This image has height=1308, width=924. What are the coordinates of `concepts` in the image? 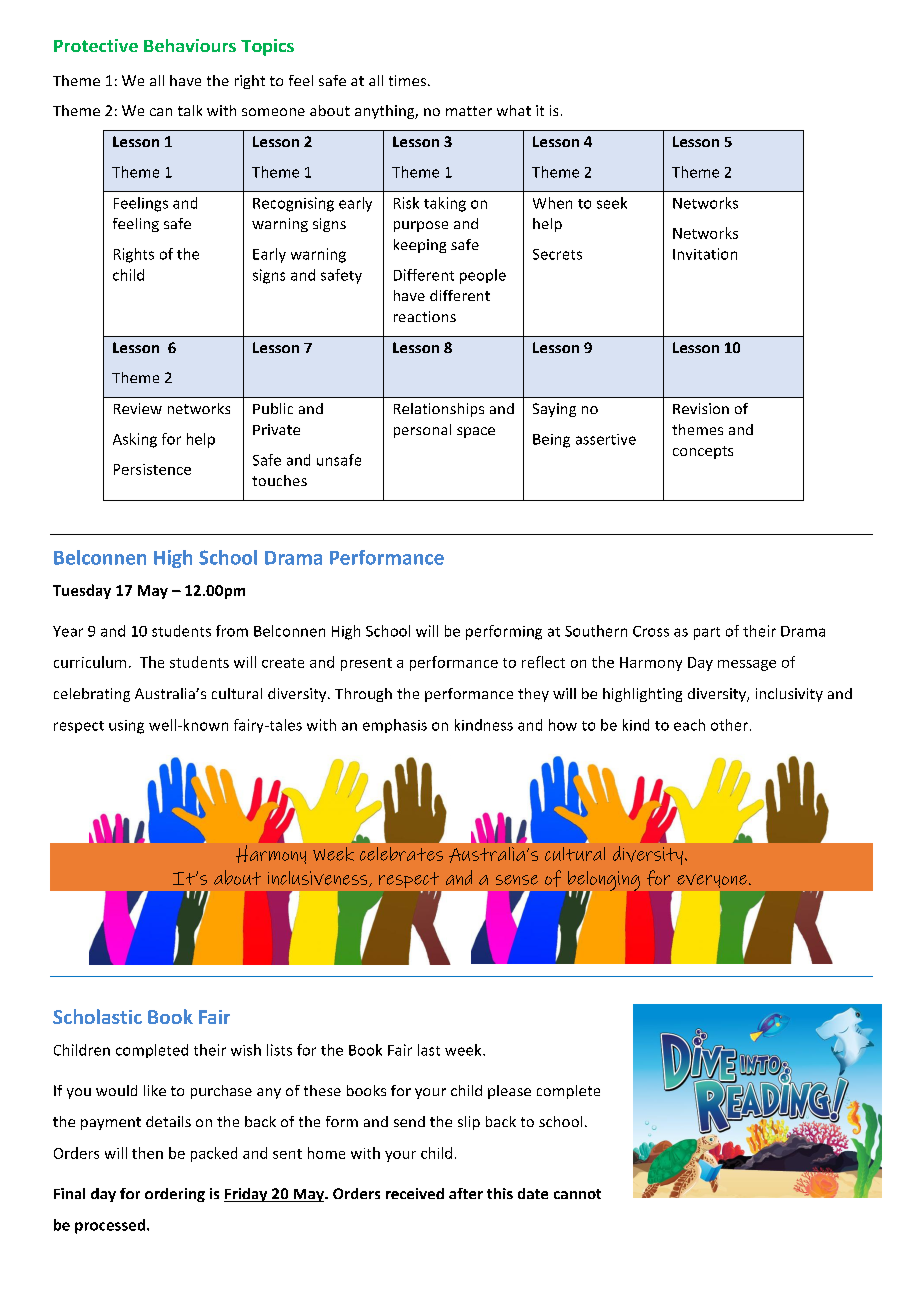 It's located at (703, 452).
